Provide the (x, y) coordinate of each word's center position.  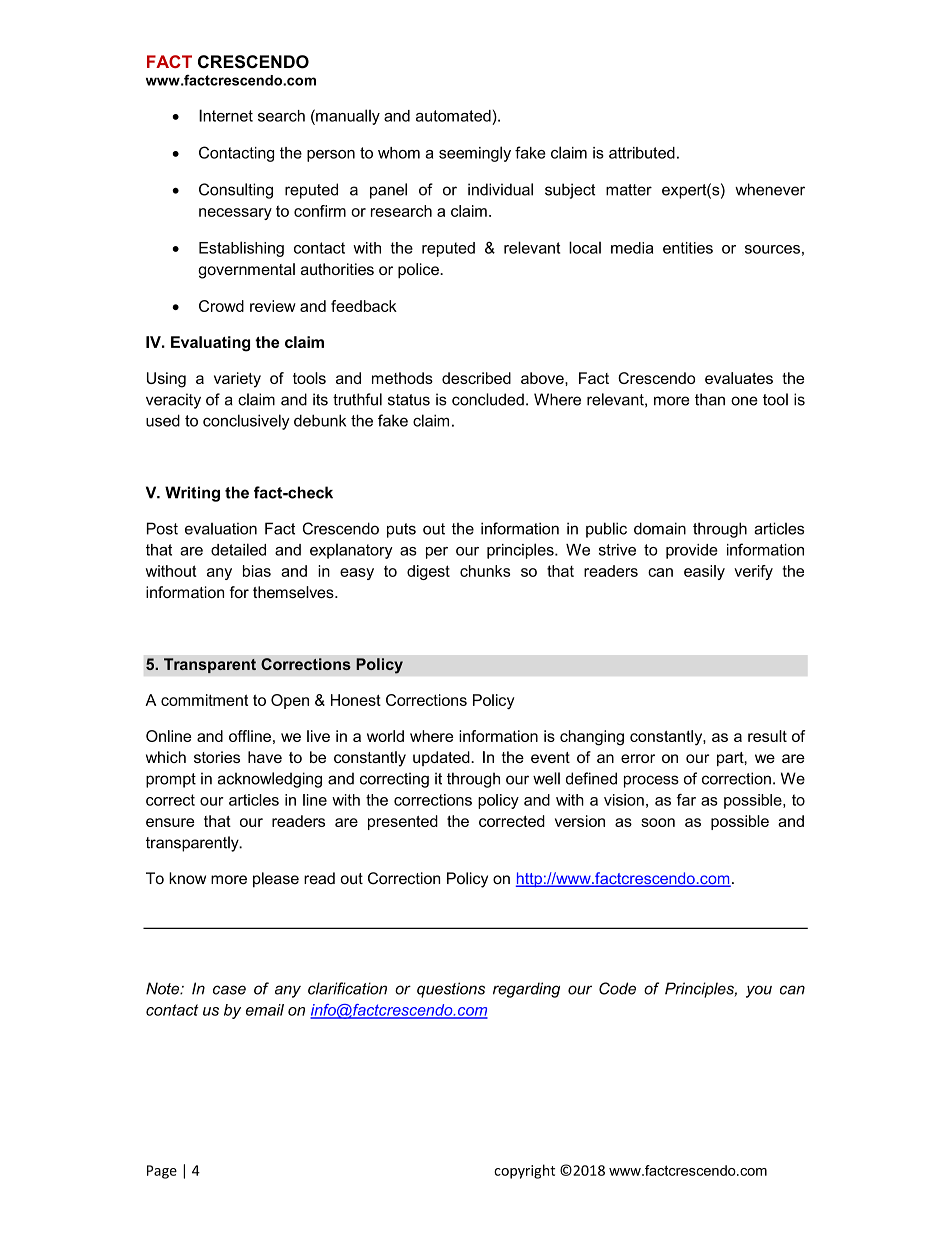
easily (704, 572)
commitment (204, 700)
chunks (485, 571)
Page (162, 1172)
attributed (642, 153)
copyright (524, 1171)
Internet (226, 115)
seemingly (475, 154)
